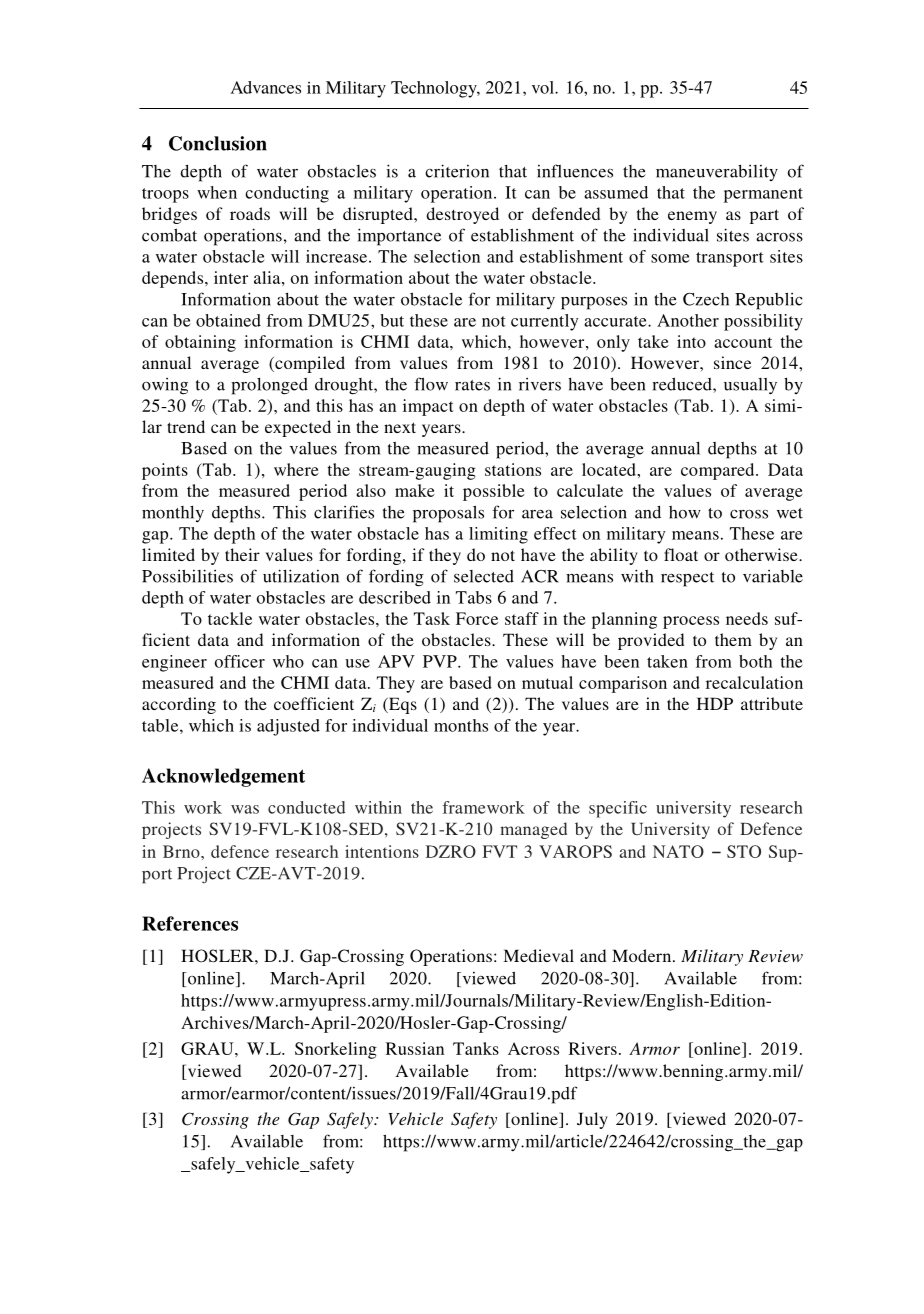 This screenshot has width=924, height=1314. What do you see at coordinates (691, 622) in the screenshot?
I see `process` at bounding box center [691, 622].
